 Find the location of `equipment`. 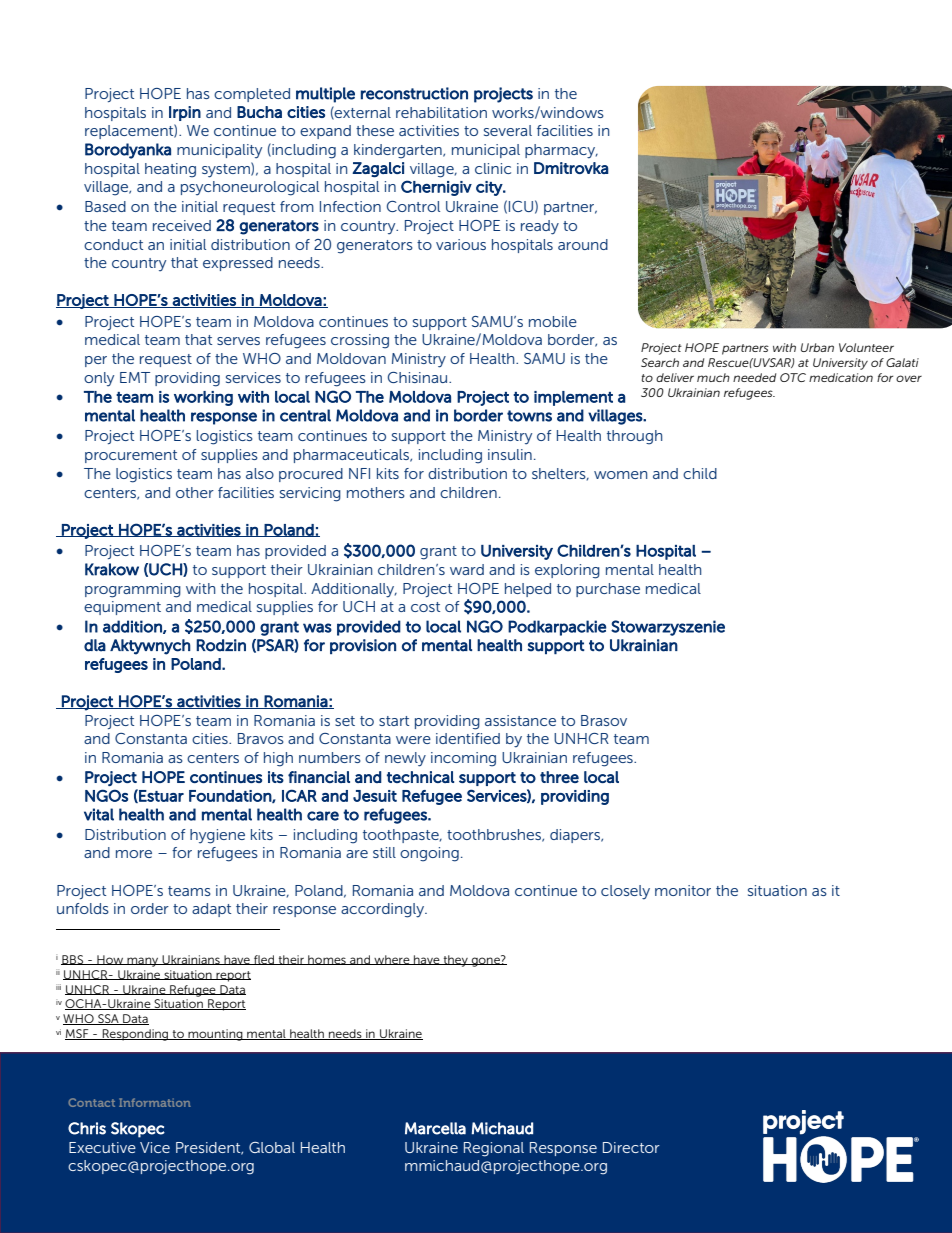

equipment is located at coordinates (122, 608).
